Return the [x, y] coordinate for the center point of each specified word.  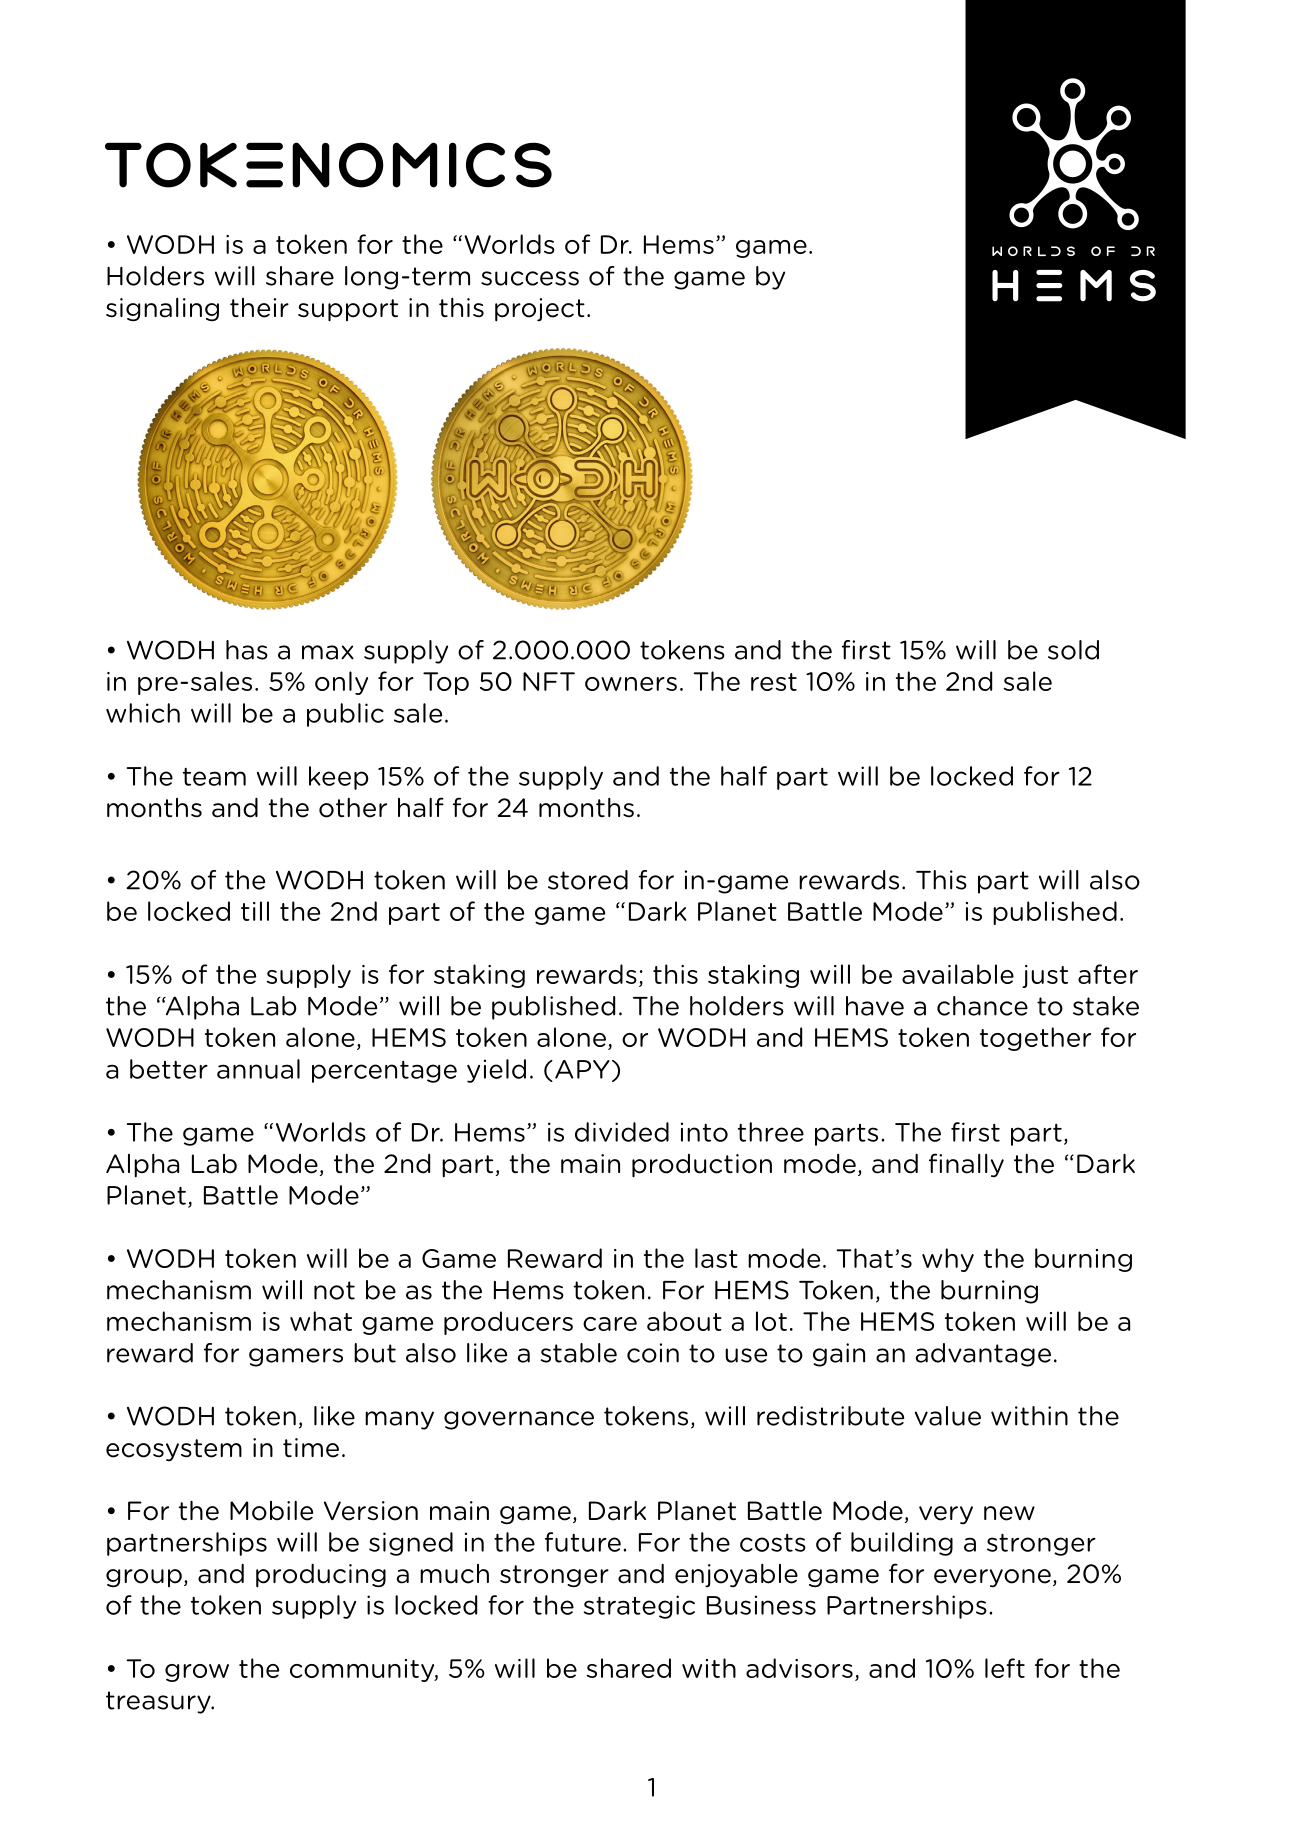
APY [582, 1069]
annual [258, 1069]
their [259, 308]
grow [197, 1673]
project [540, 310]
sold [1073, 650]
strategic [639, 1607]
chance [982, 1006]
